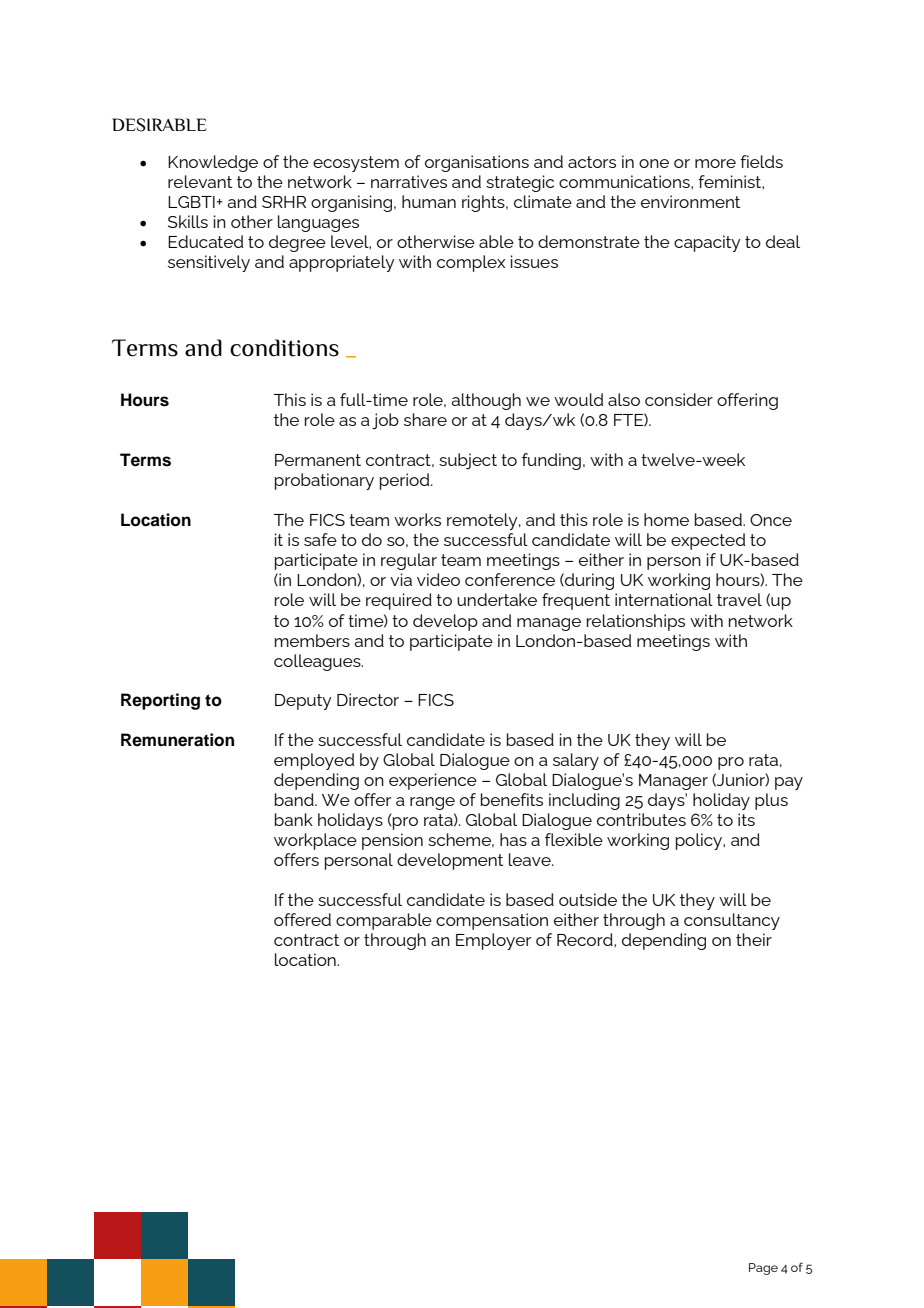 This screenshot has width=924, height=1308. Describe the element at coordinates (763, 1269) in the screenshot. I see `Page` at that location.
